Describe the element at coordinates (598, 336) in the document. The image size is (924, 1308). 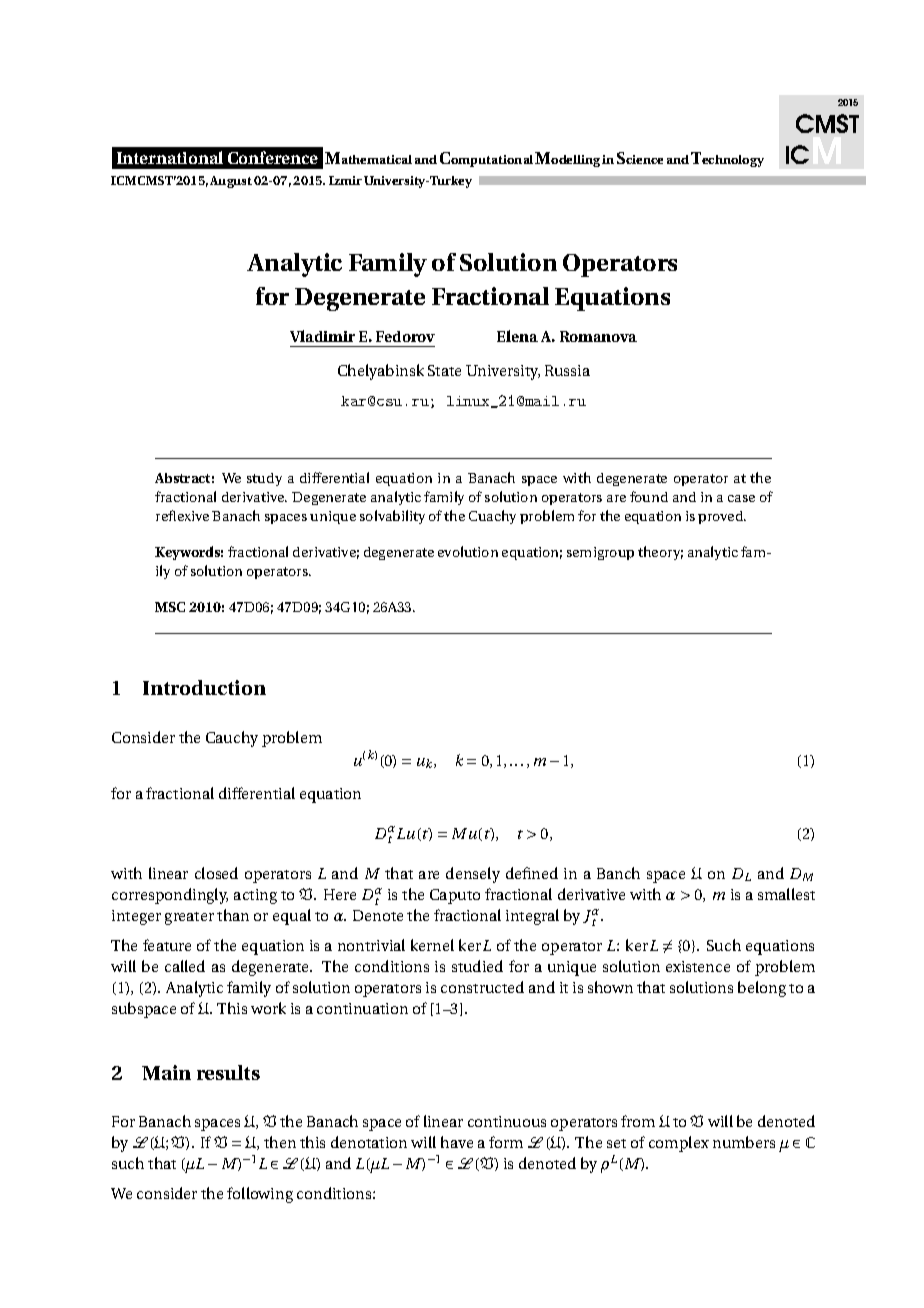
I see `Romanova` at that location.
